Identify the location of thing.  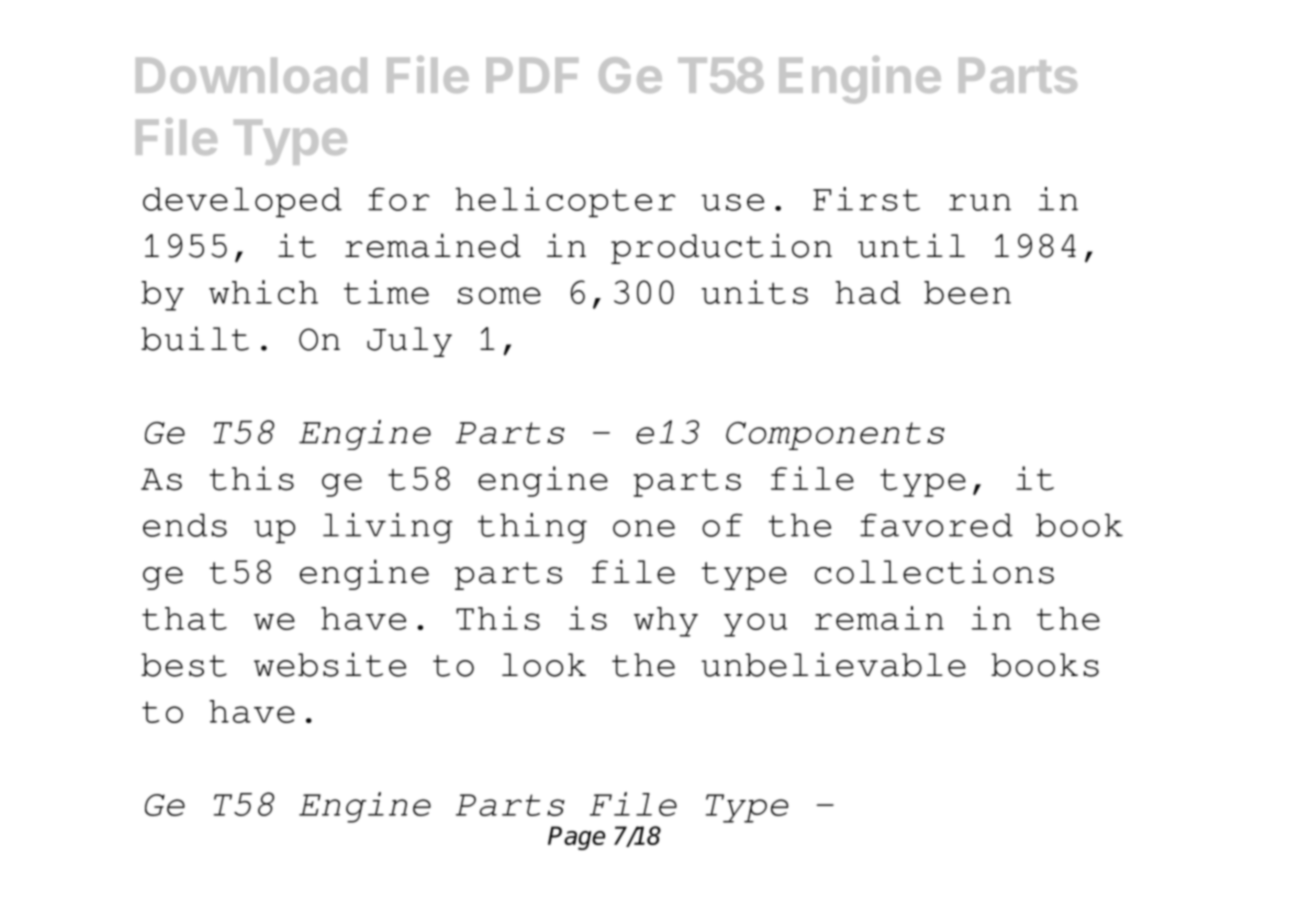
(532, 528).
